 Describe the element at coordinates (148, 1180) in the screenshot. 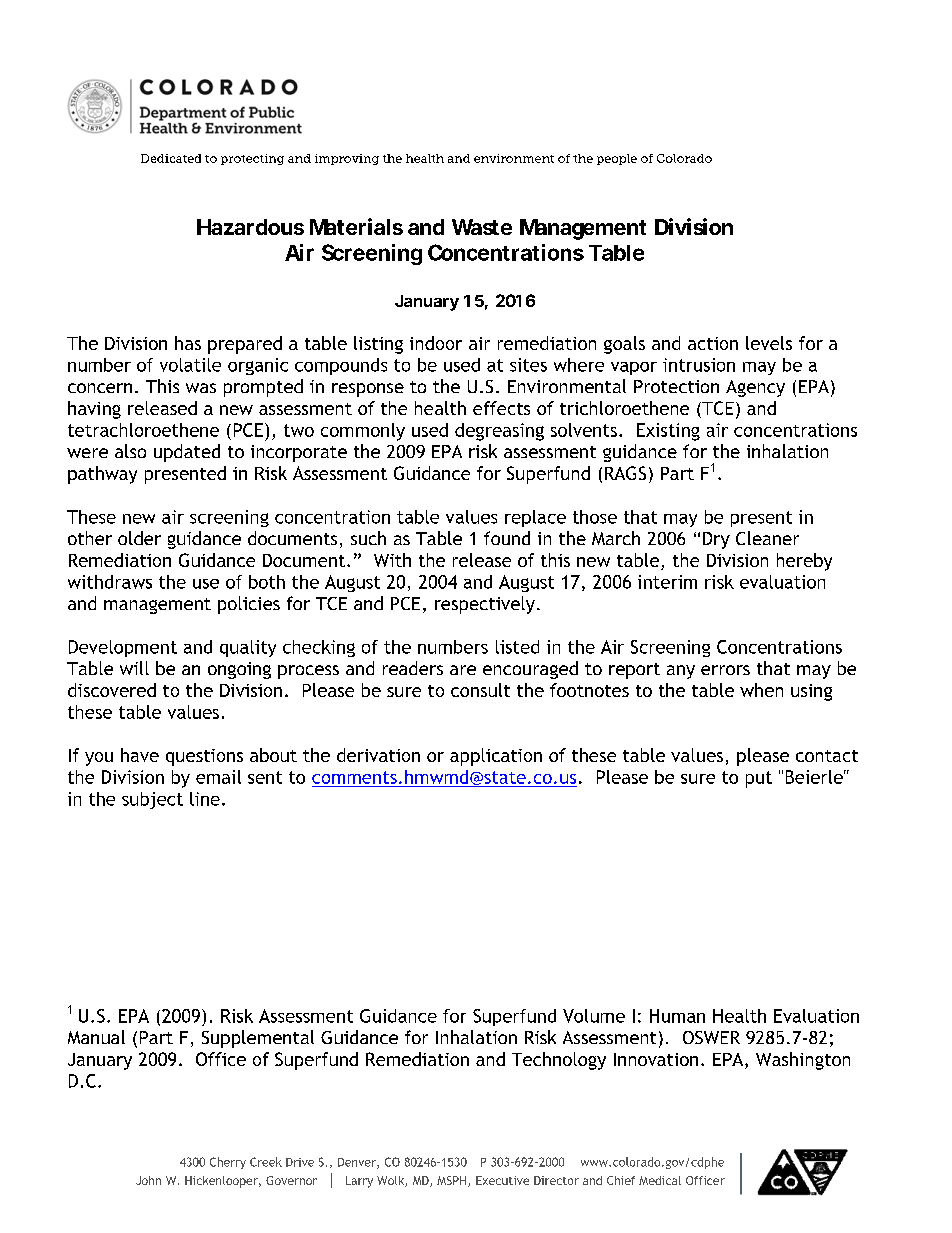

I see `John` at that location.
